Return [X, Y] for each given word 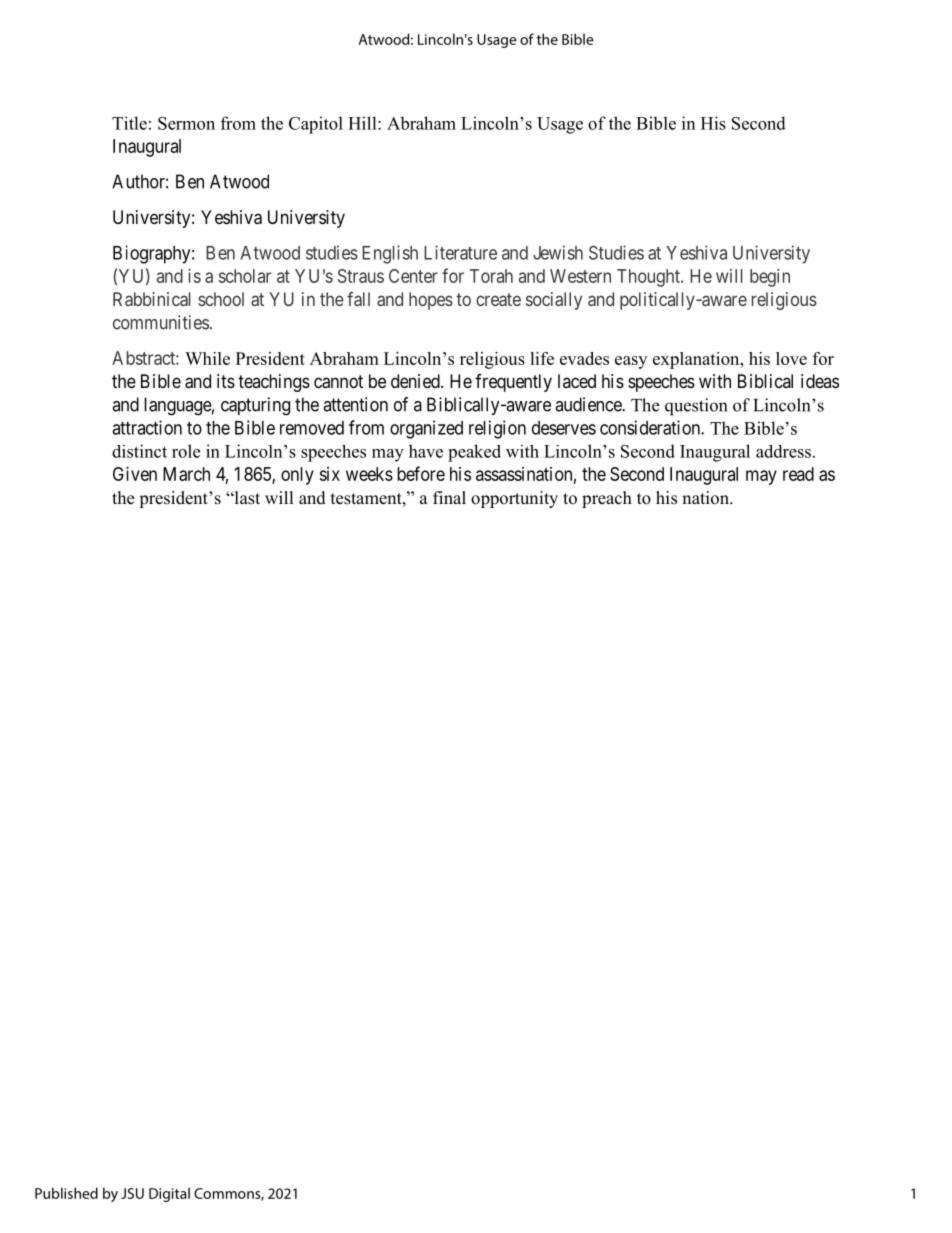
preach [607, 499]
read [798, 474]
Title [129, 123]
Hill [363, 123]
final [449, 497]
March [186, 474]
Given [135, 474]
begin [770, 278]
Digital [169, 1194]
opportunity [514, 499]
